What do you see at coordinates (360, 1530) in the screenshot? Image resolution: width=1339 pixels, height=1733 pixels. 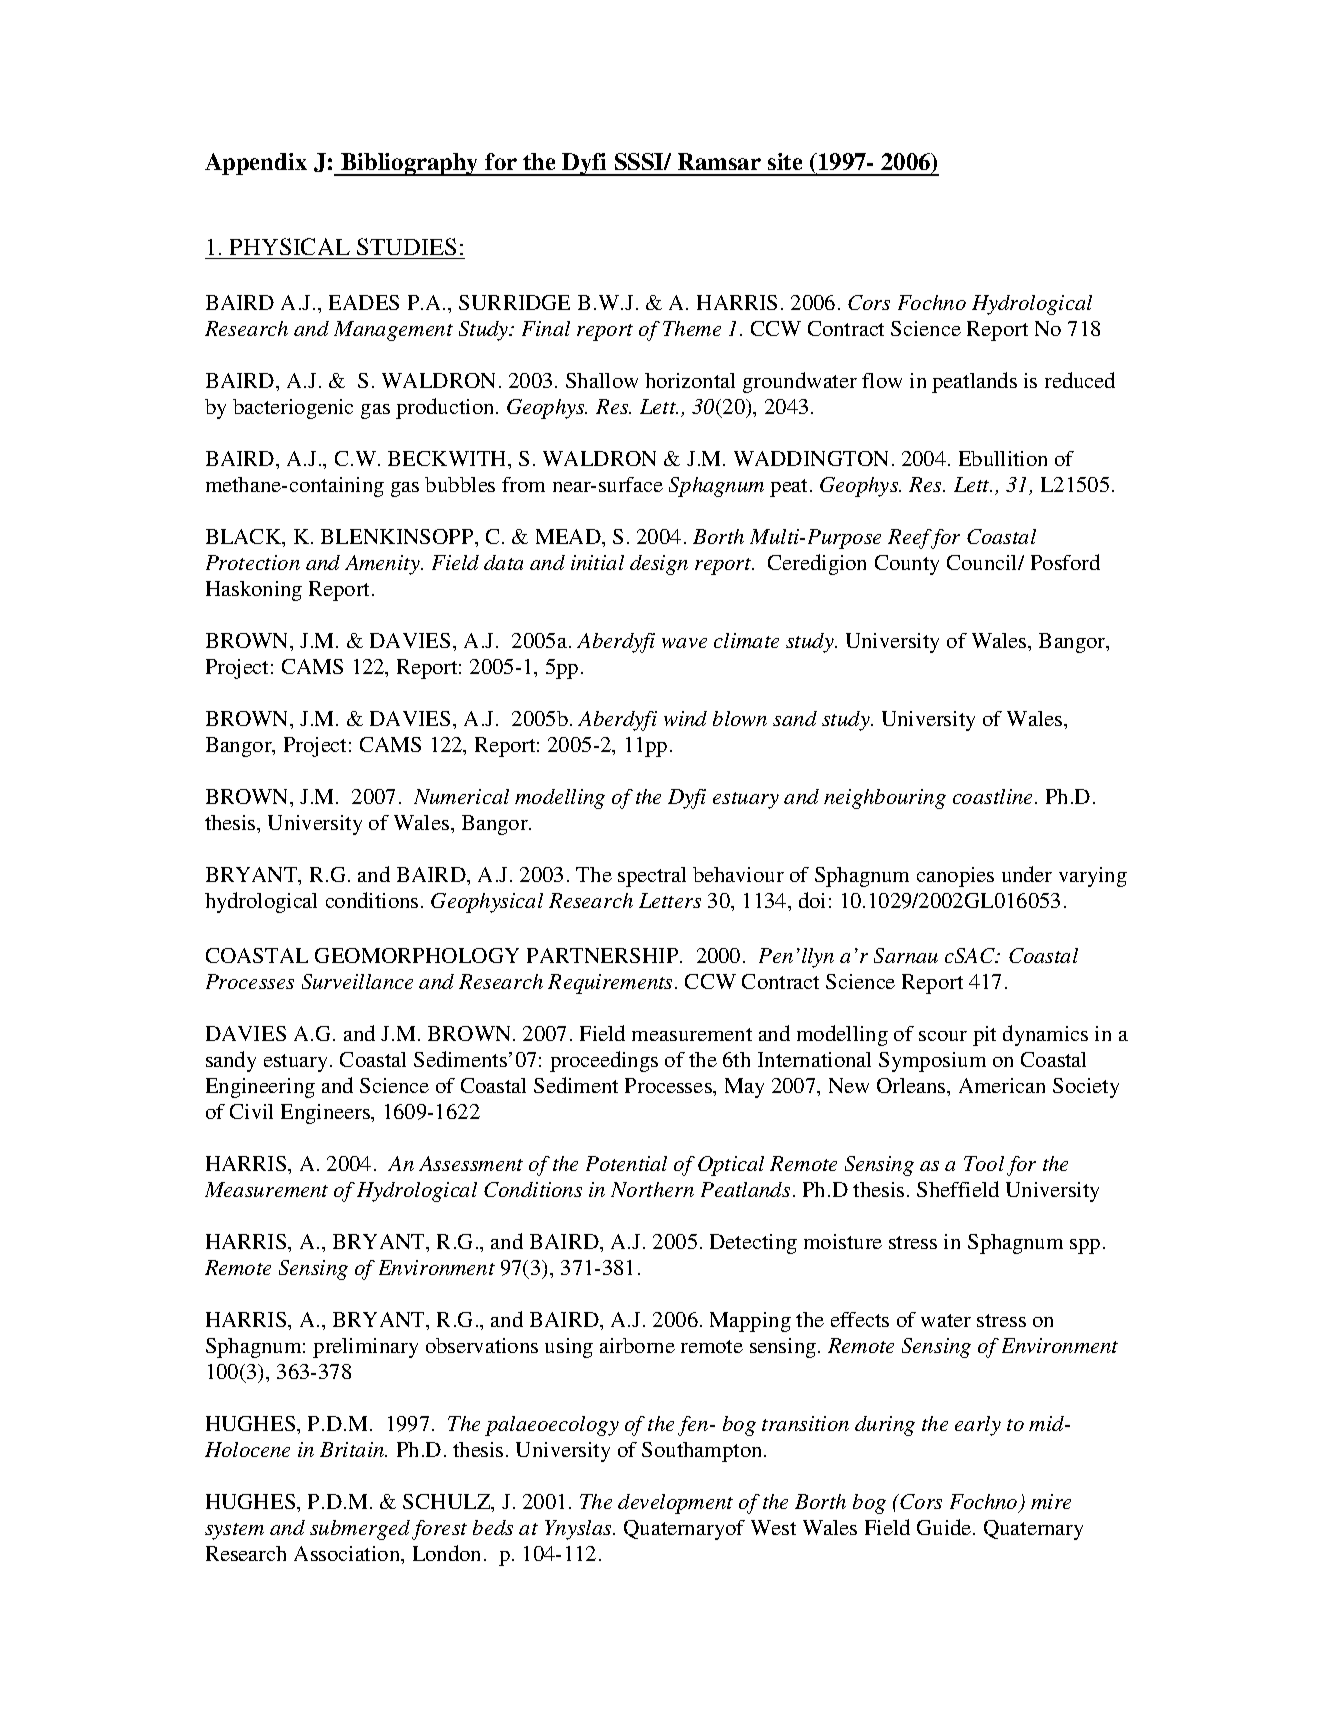 I see `submerged` at bounding box center [360, 1530].
